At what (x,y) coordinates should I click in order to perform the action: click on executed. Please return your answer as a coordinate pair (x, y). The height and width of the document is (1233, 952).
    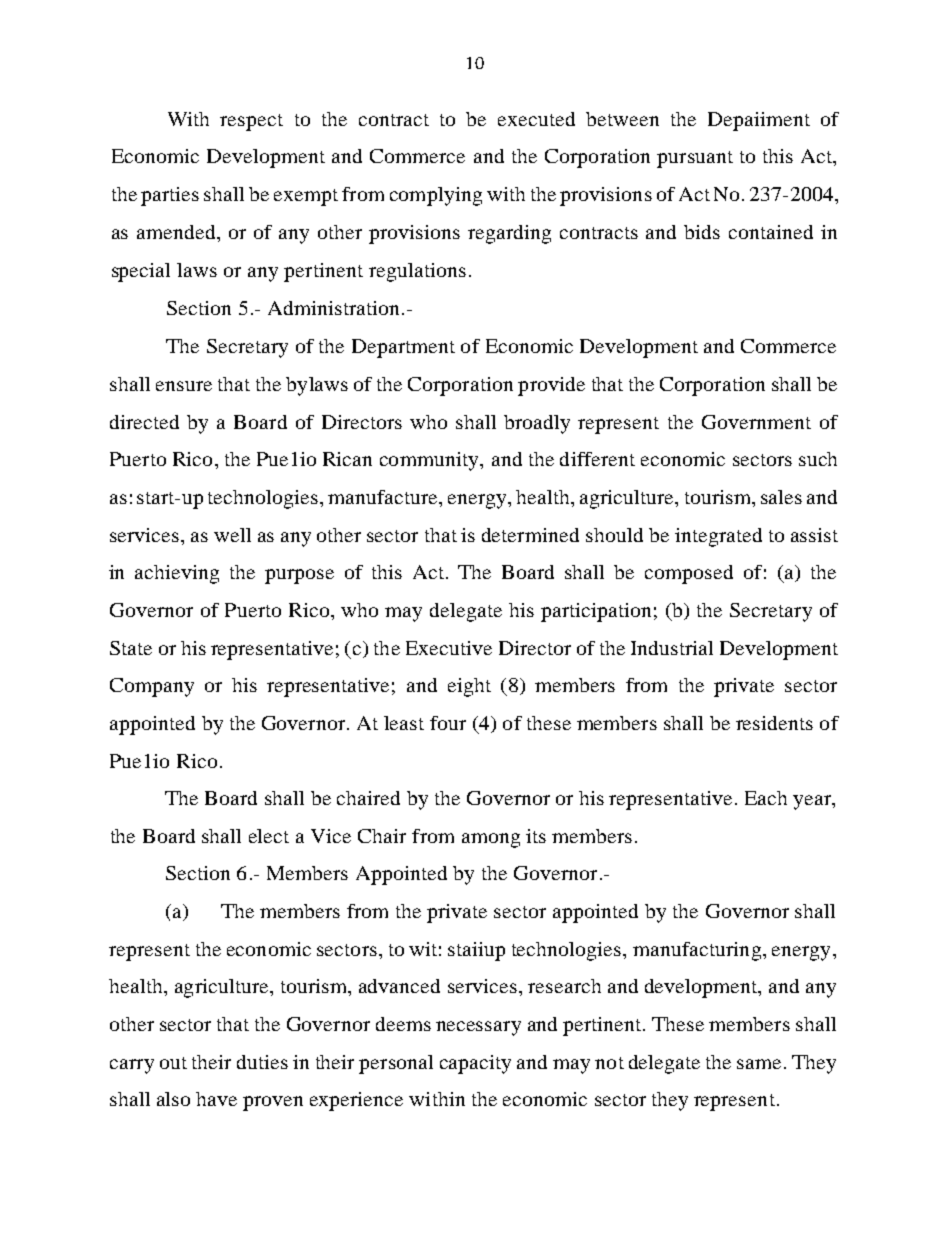
    Looking at the image, I should click on (536, 119).
